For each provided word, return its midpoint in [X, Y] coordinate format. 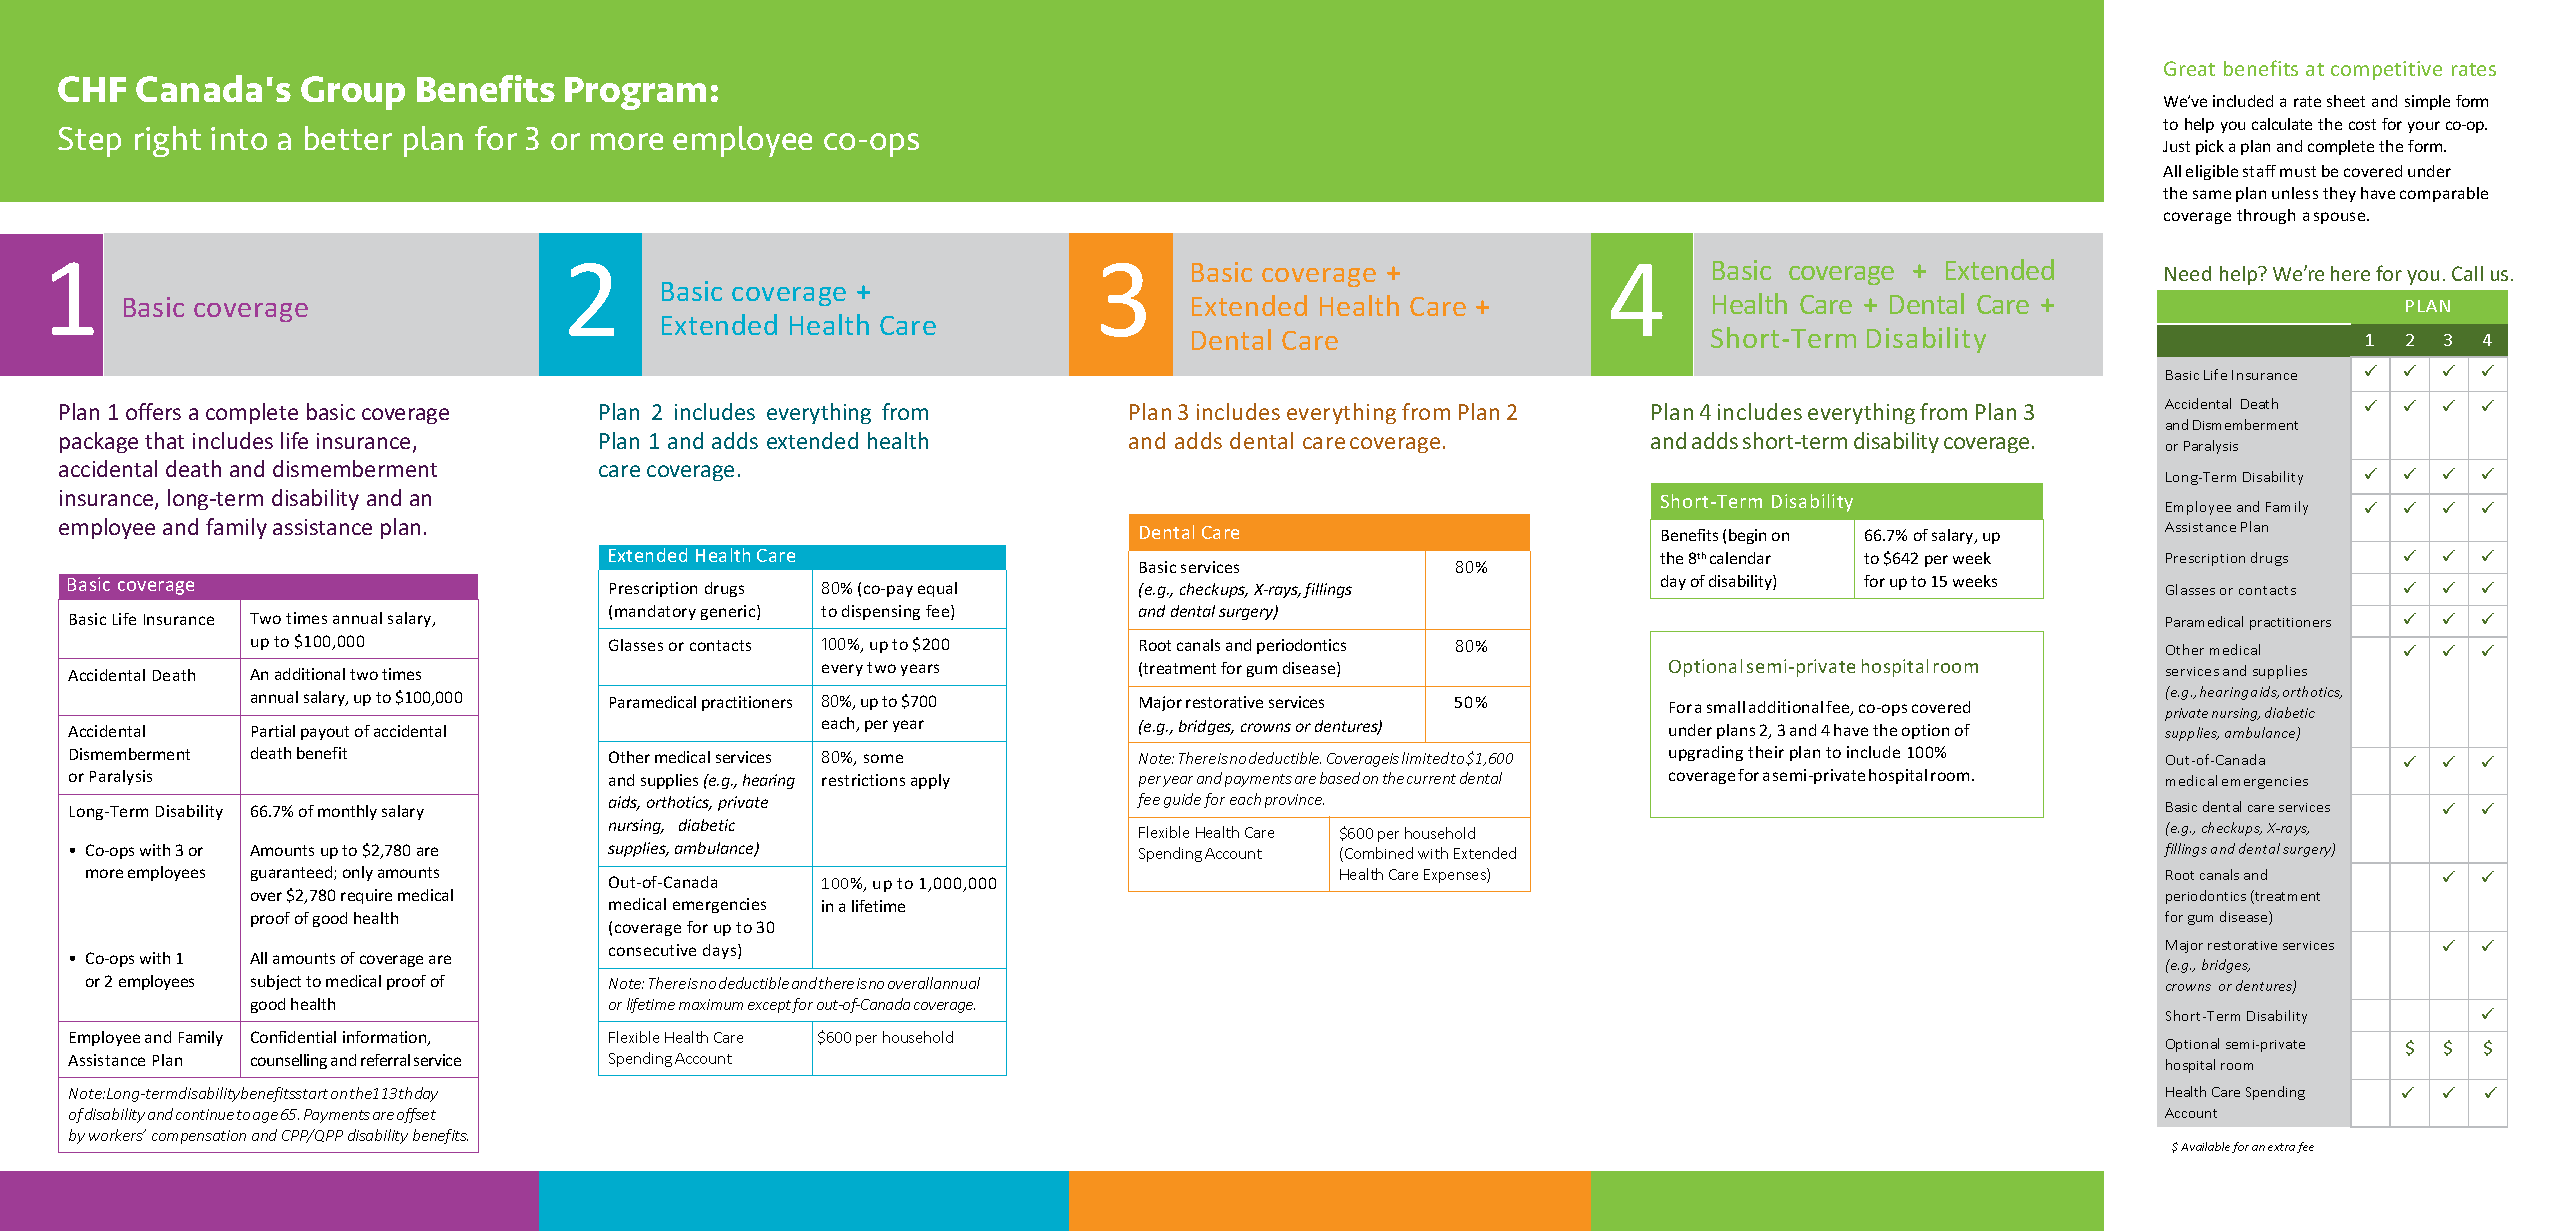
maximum [711, 1004]
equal [937, 589]
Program [635, 93]
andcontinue [191, 1114]
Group [353, 93]
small [1726, 707]
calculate [2282, 124]
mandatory [655, 612]
